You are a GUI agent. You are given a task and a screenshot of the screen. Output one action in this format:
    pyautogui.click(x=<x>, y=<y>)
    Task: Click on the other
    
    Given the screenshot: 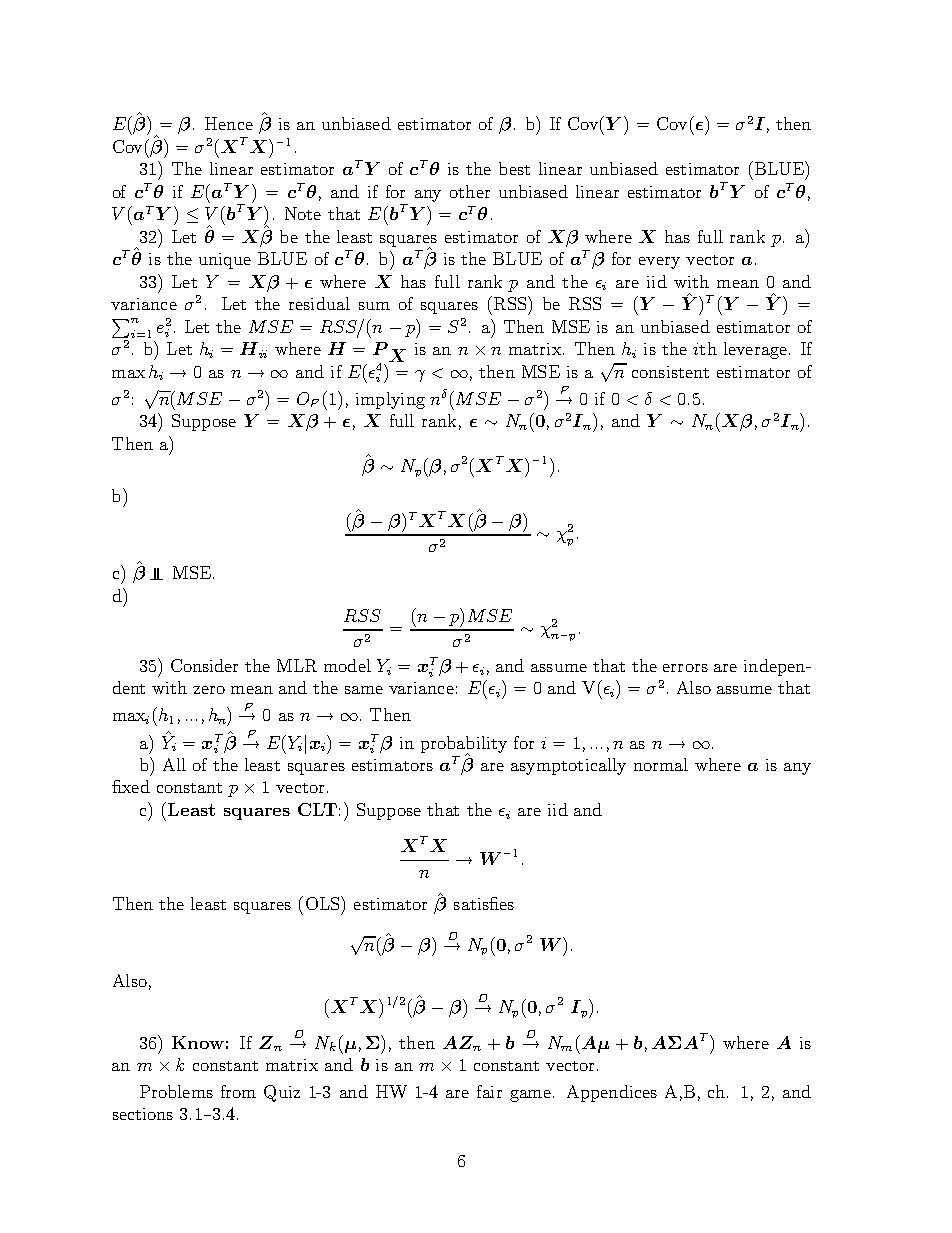 What is the action you would take?
    pyautogui.click(x=470, y=191)
